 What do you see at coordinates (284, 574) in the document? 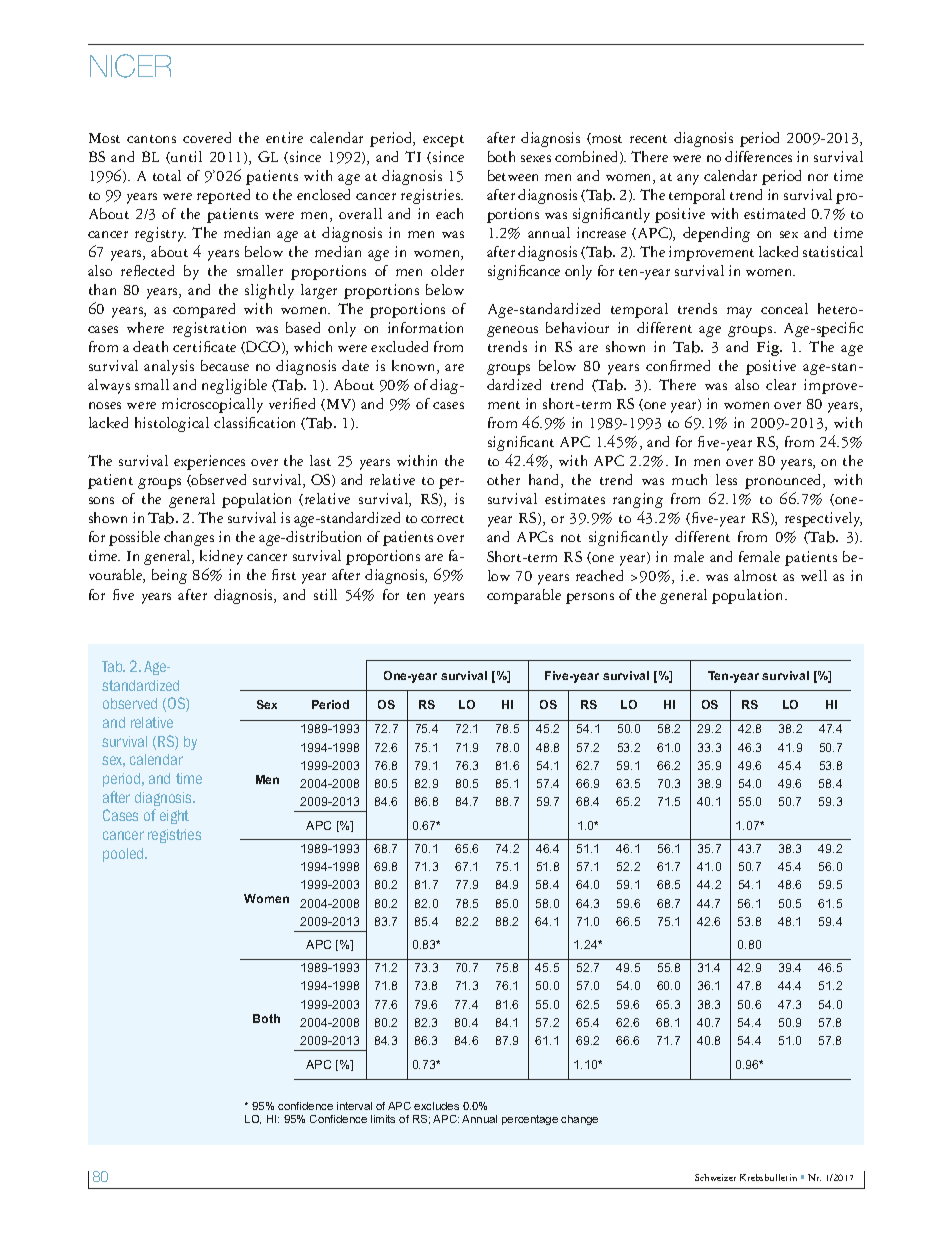
I see `first` at bounding box center [284, 574].
